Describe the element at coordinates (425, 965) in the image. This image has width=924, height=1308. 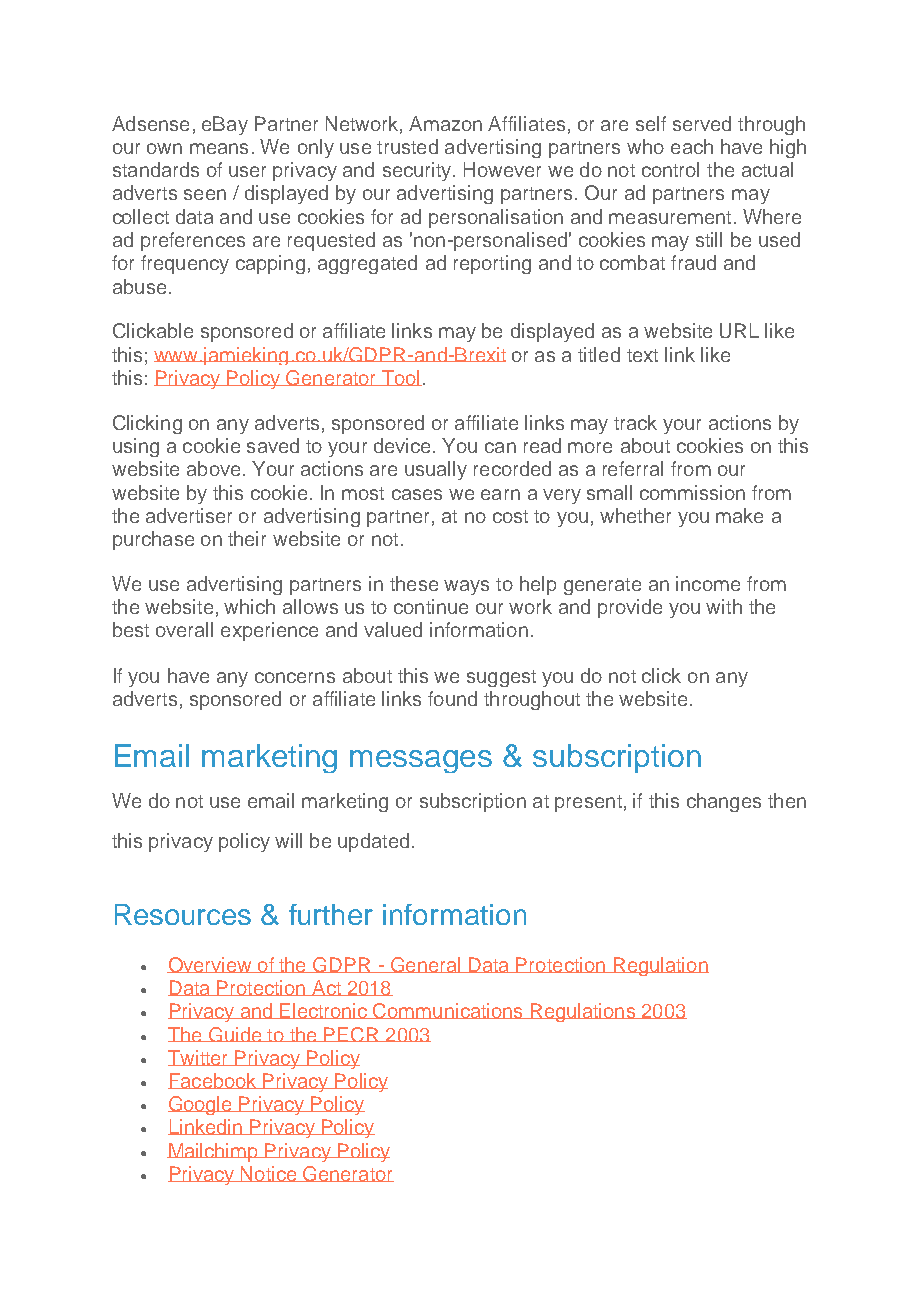
I see `General` at that location.
